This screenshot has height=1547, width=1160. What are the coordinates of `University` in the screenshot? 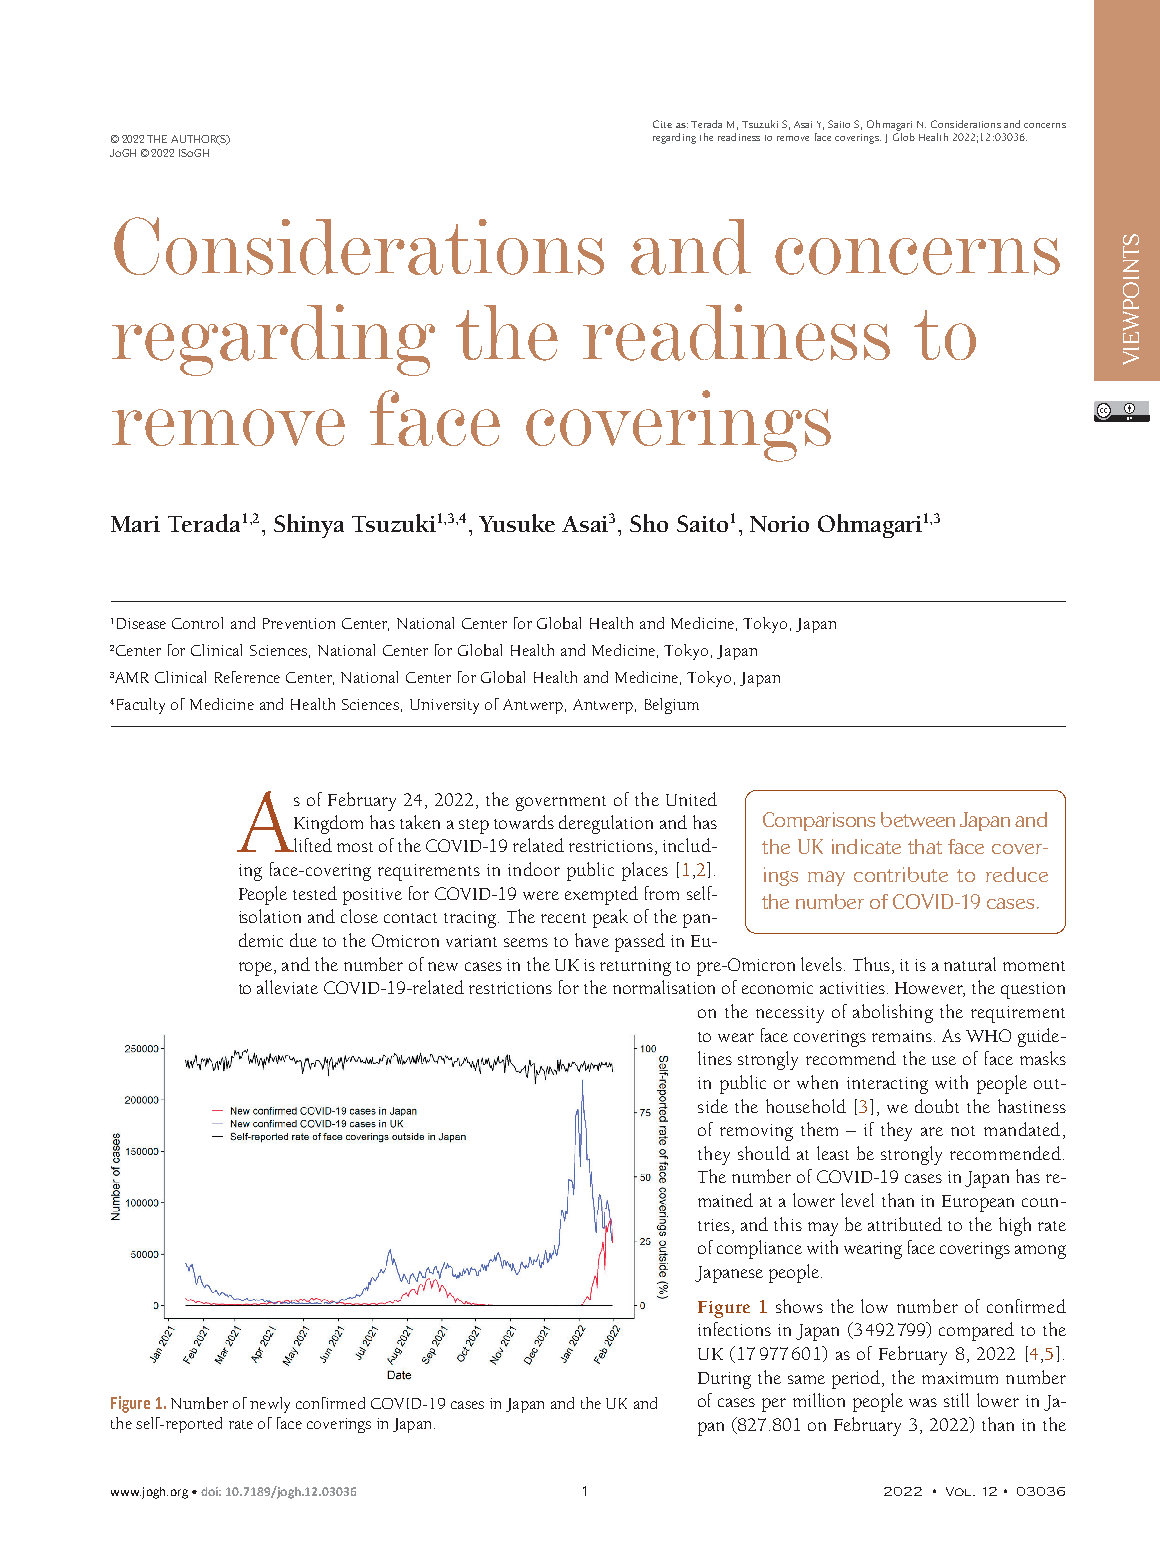 It's located at (444, 706).
